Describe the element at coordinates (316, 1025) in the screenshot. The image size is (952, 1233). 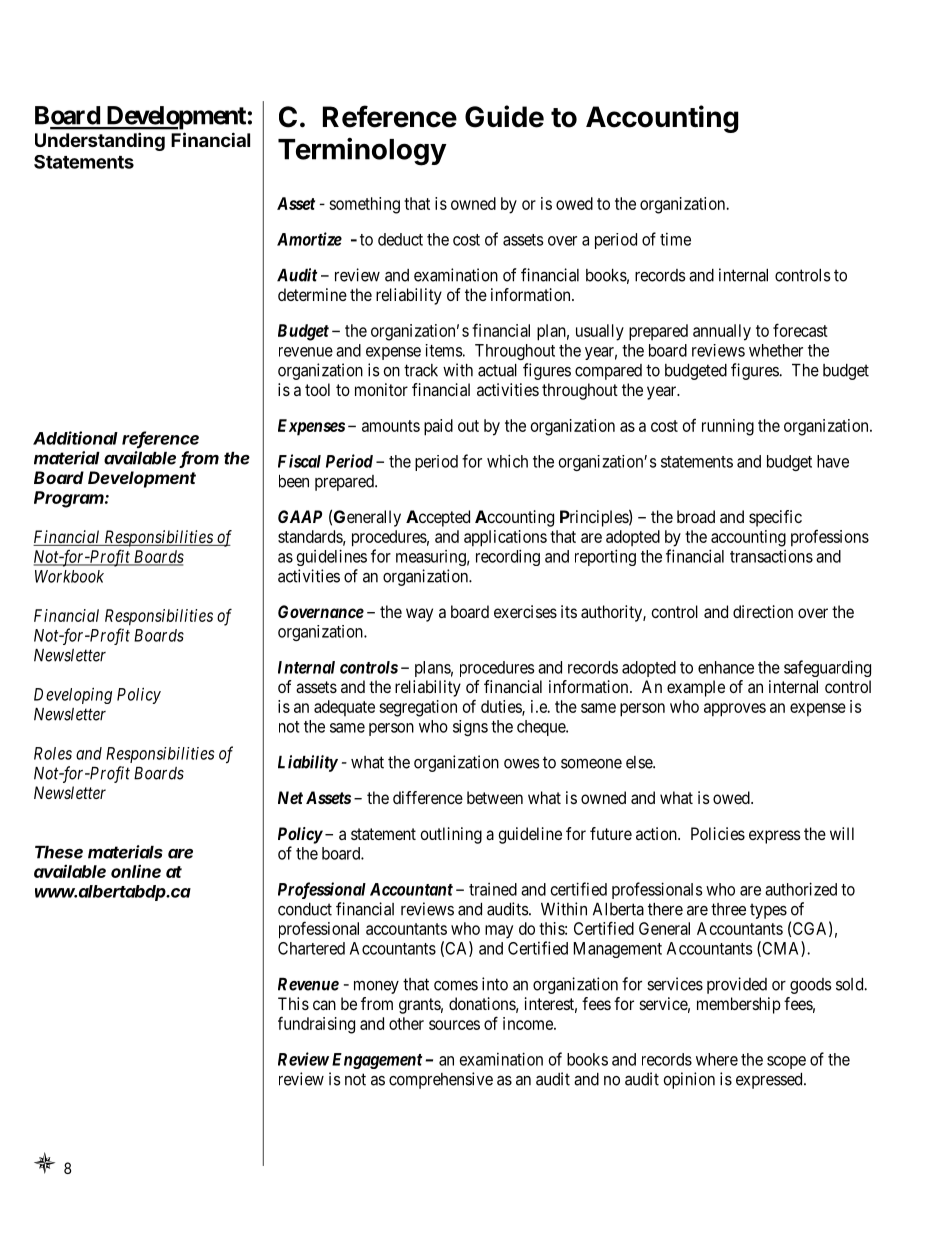
I see `fundraising` at that location.
